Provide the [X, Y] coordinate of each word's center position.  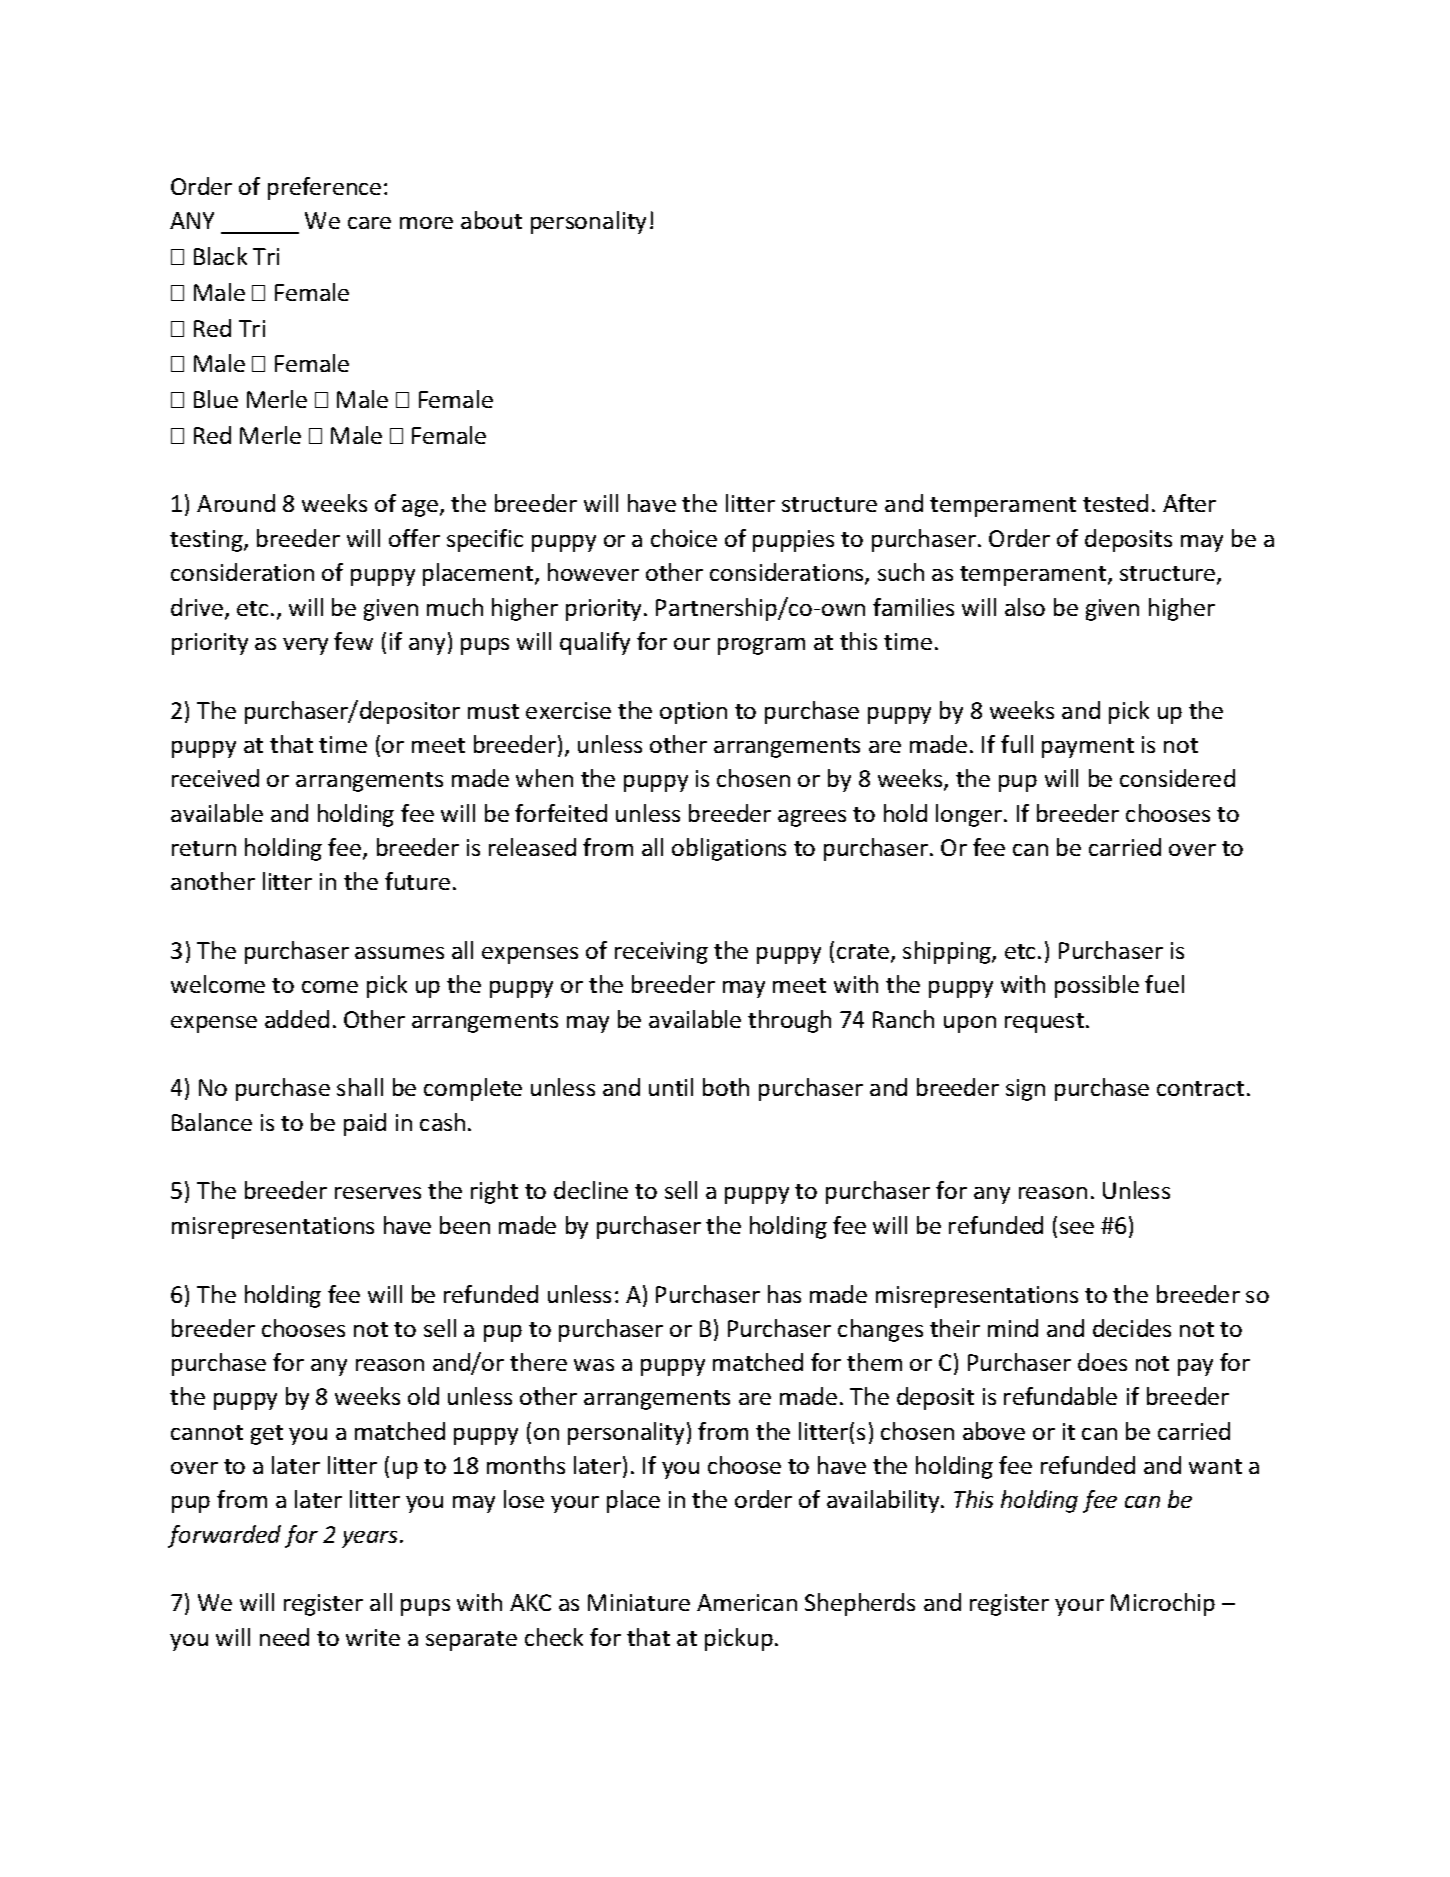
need [284, 1637]
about [491, 220]
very [305, 646]
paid [365, 1124]
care [369, 223]
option [693, 713]
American [747, 1602]
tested [1115, 503]
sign [1025, 1090]
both [726, 1087]
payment [1088, 748]
